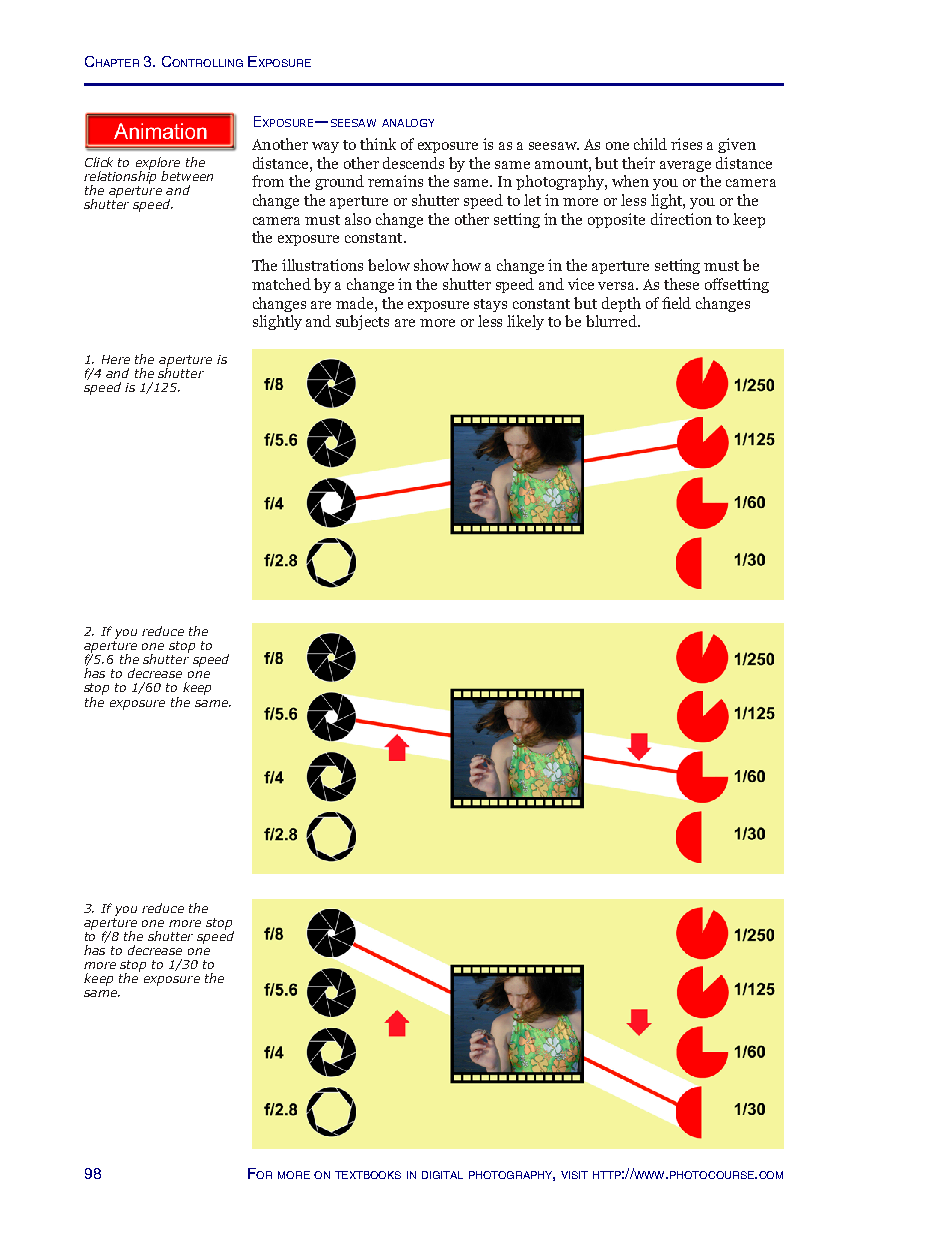 Image resolution: width=952 pixels, height=1233 pixels. I want to click on visit, so click(574, 1175).
